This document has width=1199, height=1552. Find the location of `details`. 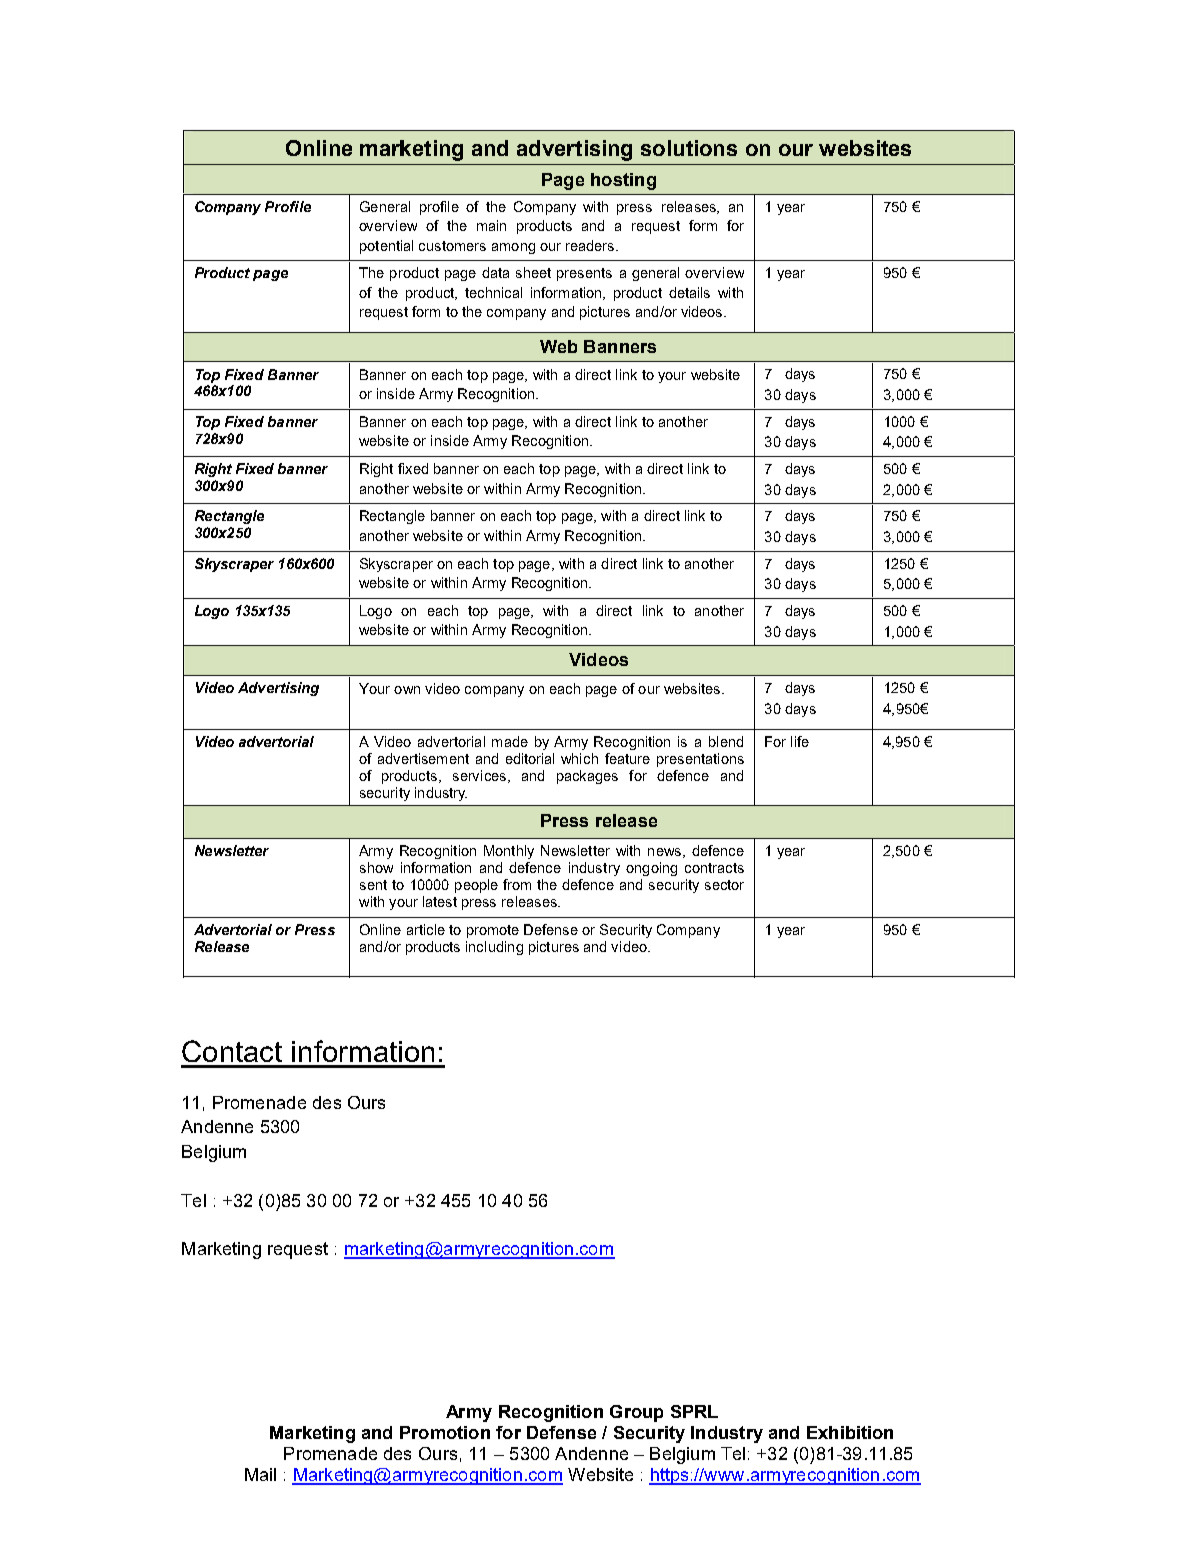

details is located at coordinates (689, 292).
